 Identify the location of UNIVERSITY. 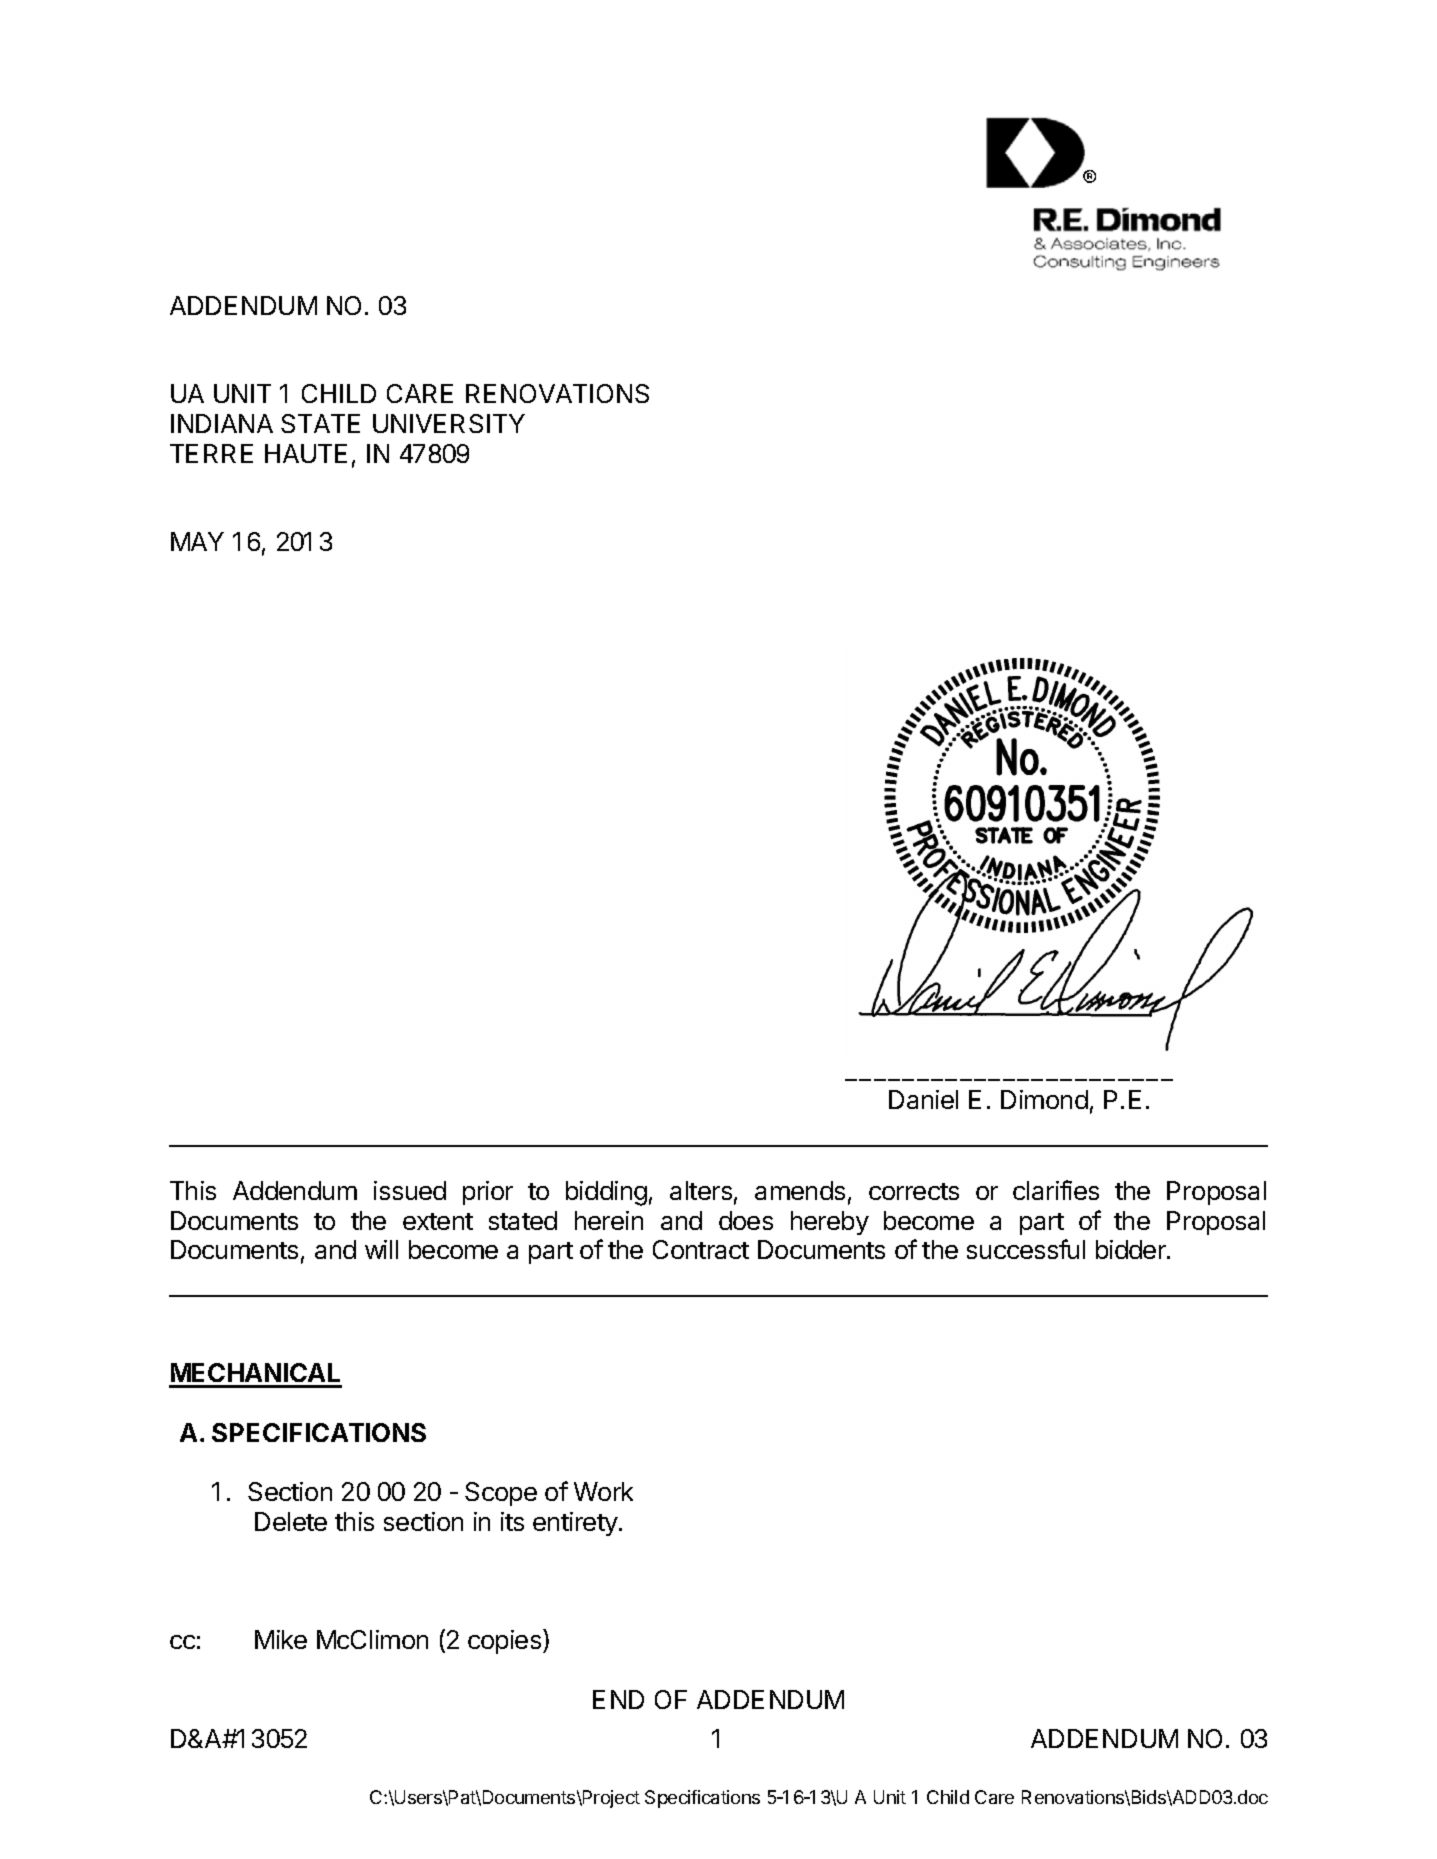
(449, 423).
